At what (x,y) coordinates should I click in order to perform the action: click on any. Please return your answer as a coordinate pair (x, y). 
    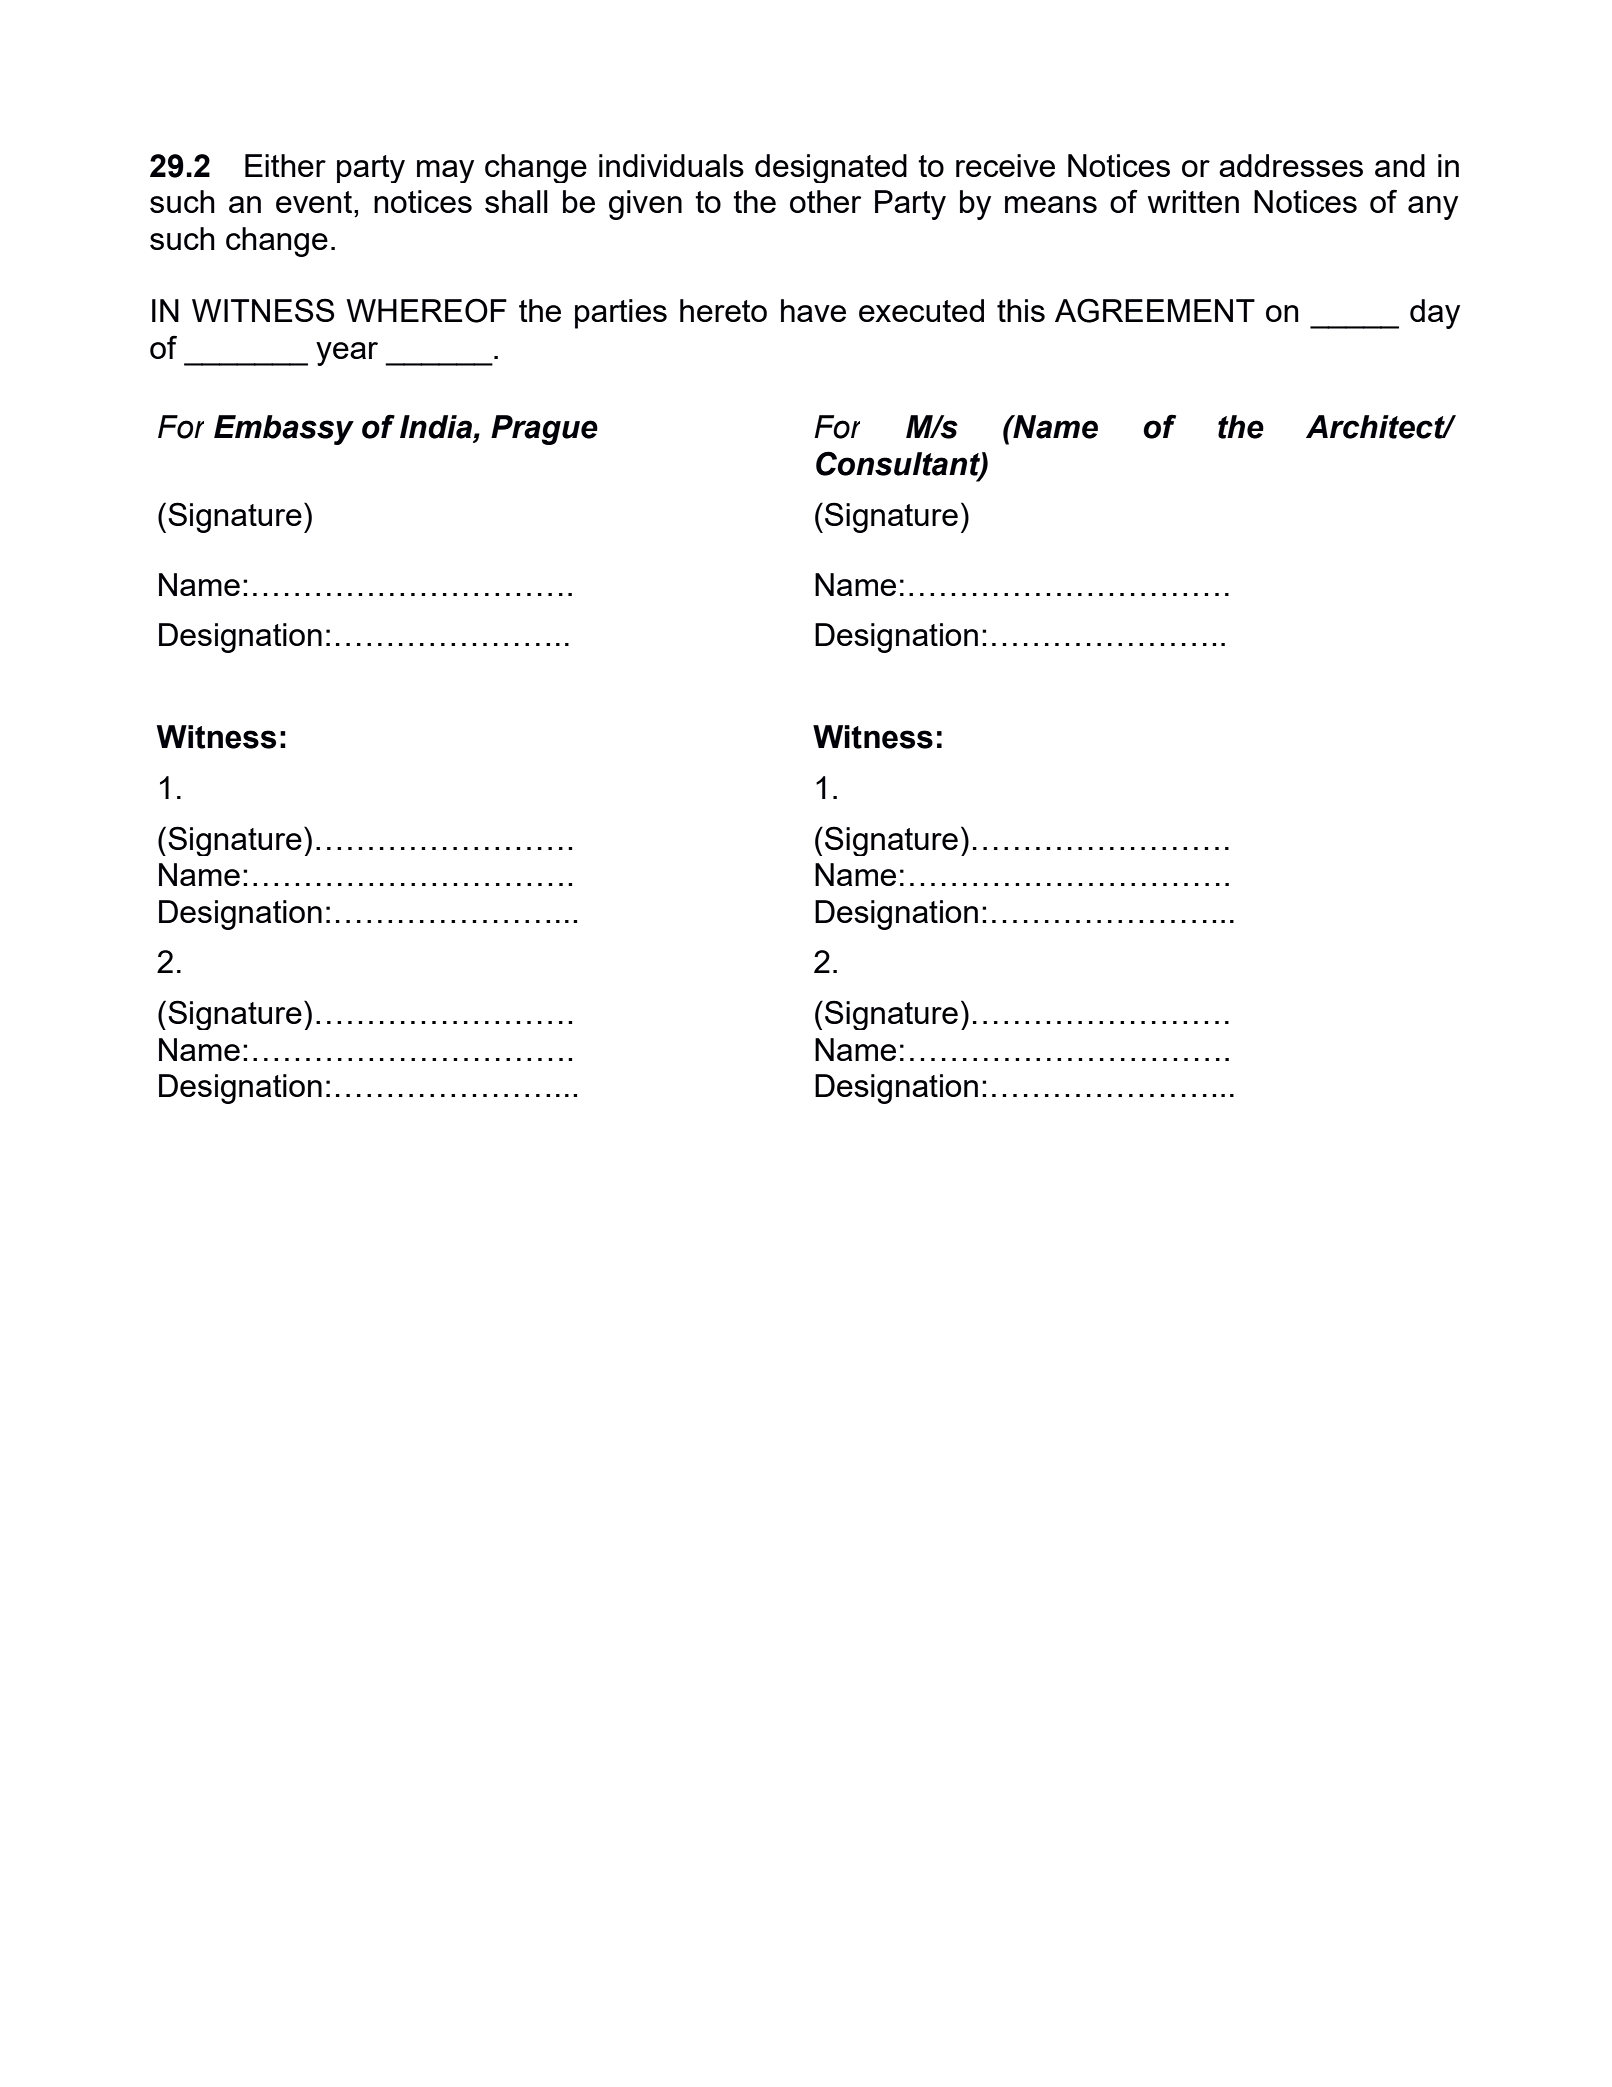
    Looking at the image, I should click on (1433, 208).
